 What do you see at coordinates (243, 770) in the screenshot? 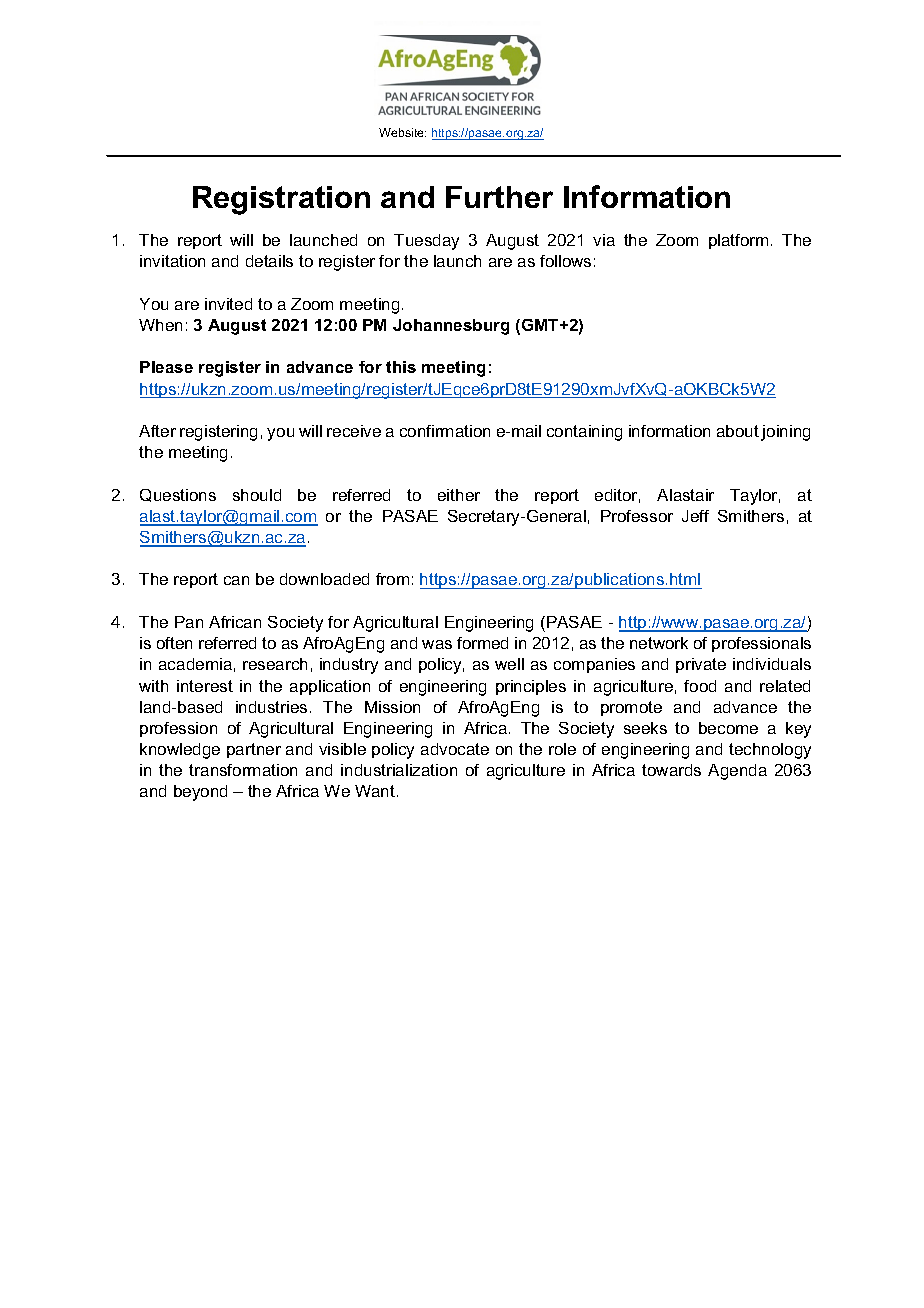
I see `transformation` at bounding box center [243, 770].
